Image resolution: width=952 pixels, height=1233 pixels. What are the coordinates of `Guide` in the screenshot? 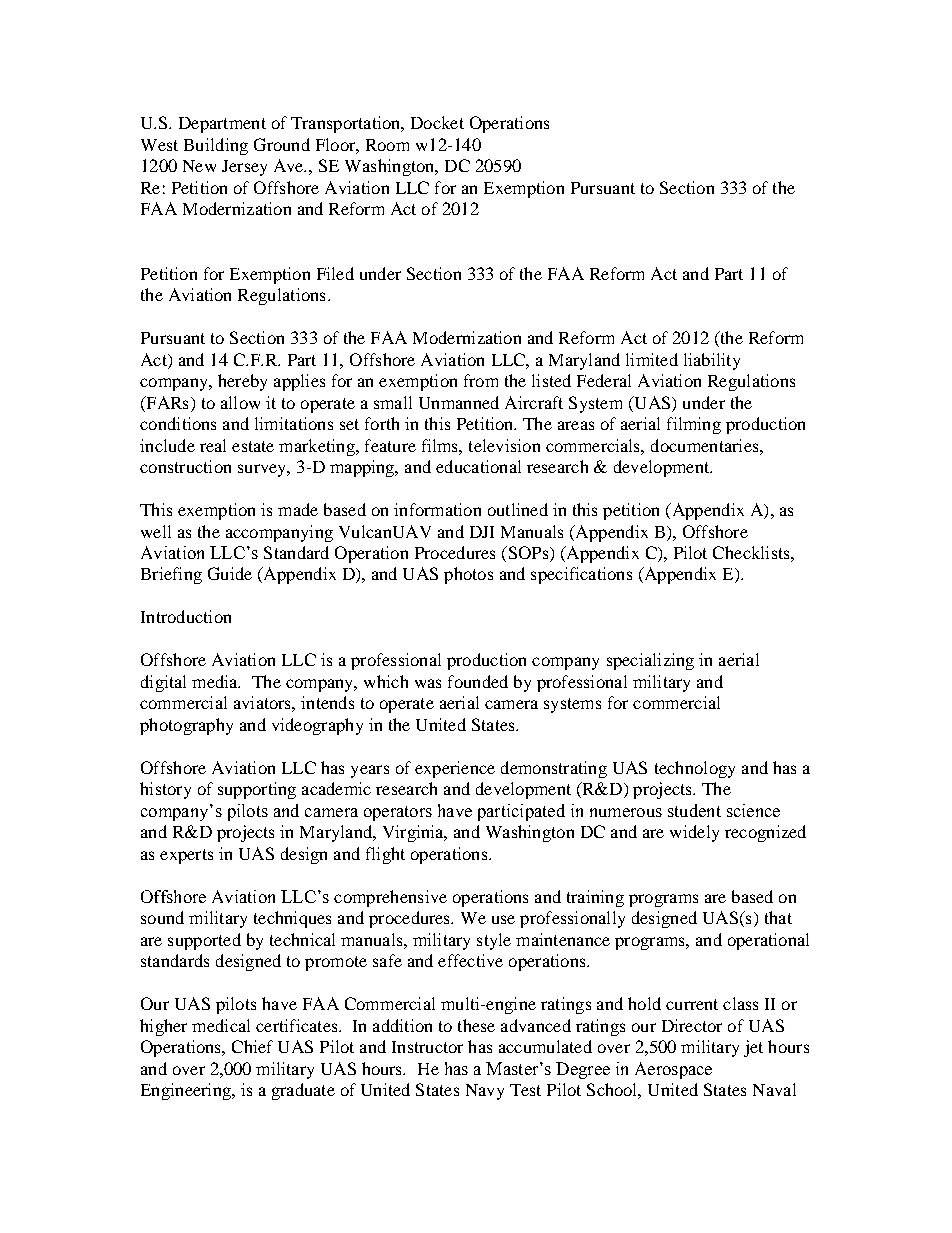 It's located at (230, 573).
